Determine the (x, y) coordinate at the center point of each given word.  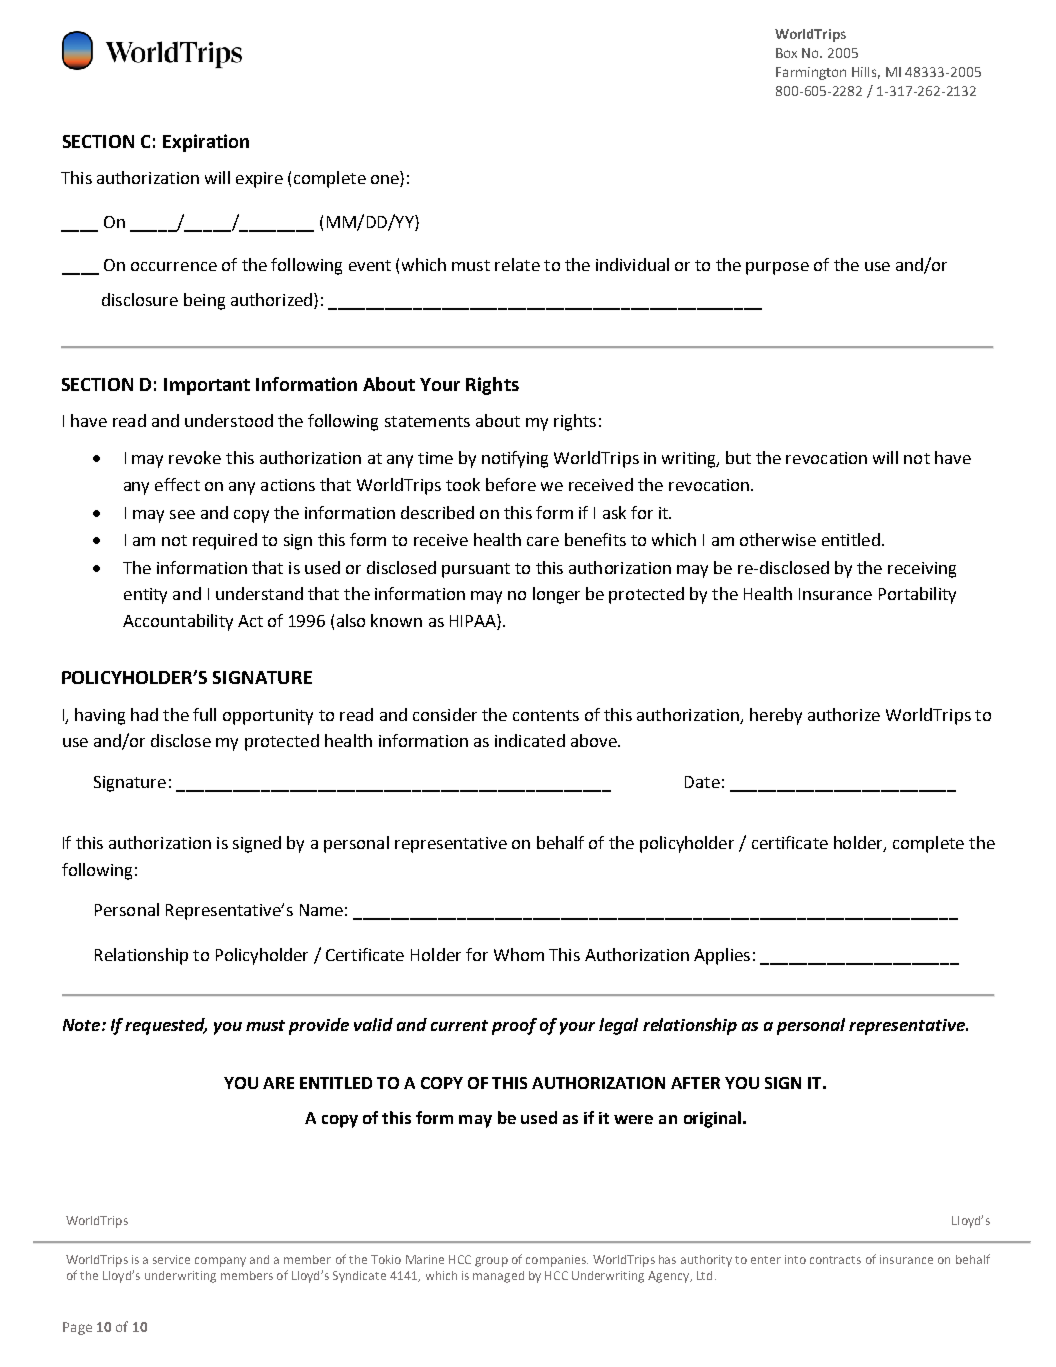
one (386, 181)
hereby (776, 716)
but (738, 457)
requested (166, 1026)
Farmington (811, 73)
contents (546, 715)
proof (514, 1026)
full (204, 714)
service (171, 1259)
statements (427, 421)
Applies (722, 956)
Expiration (206, 143)
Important (207, 386)
